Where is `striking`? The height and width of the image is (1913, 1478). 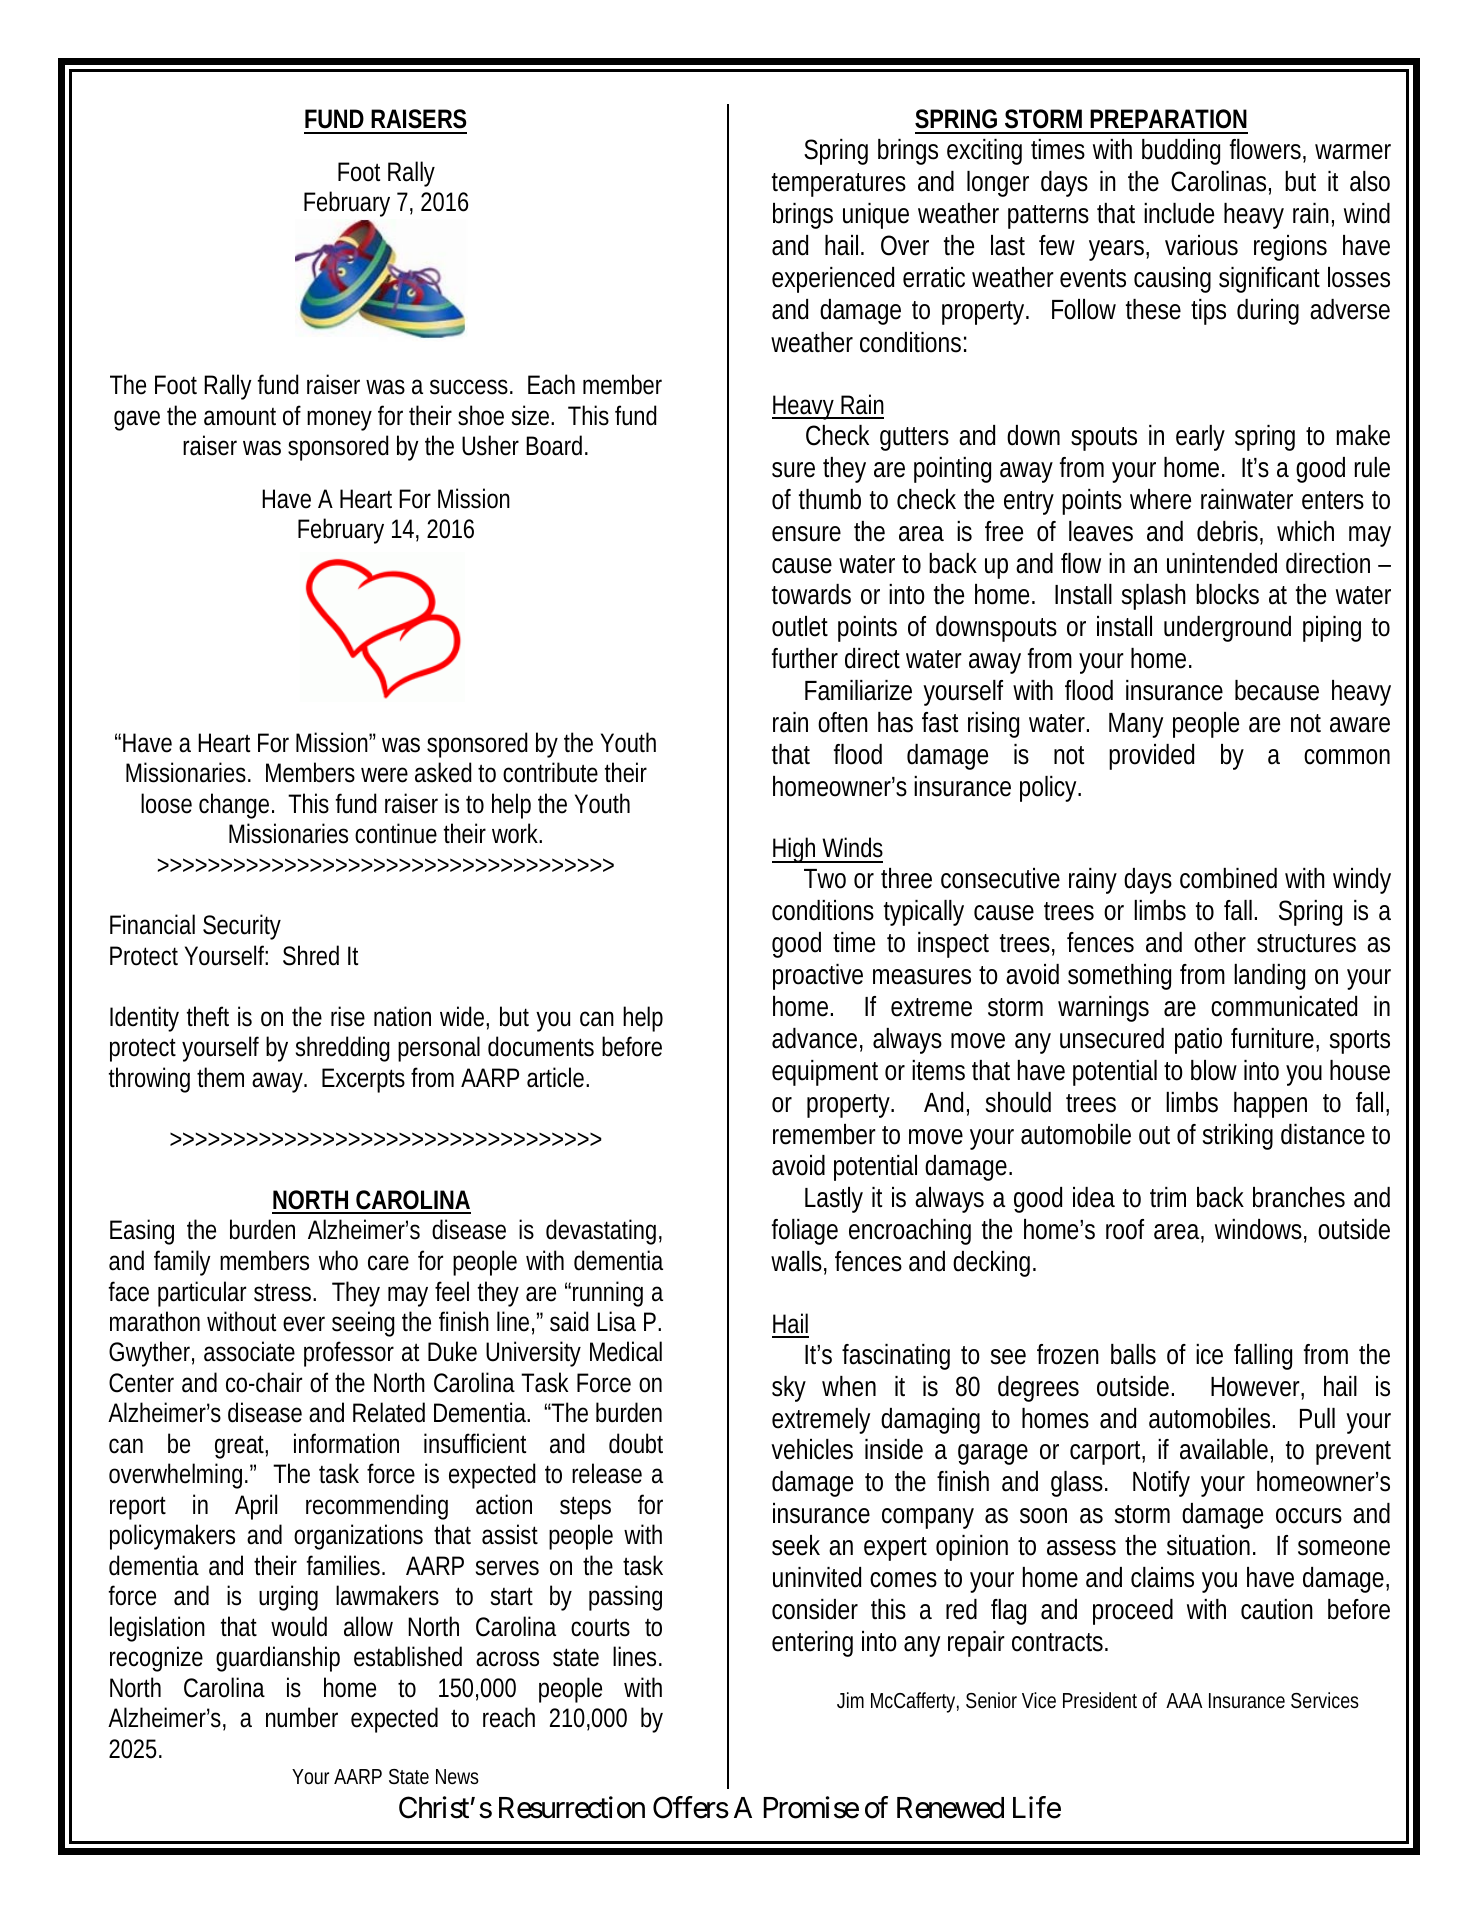
striking is located at coordinates (1238, 1137).
